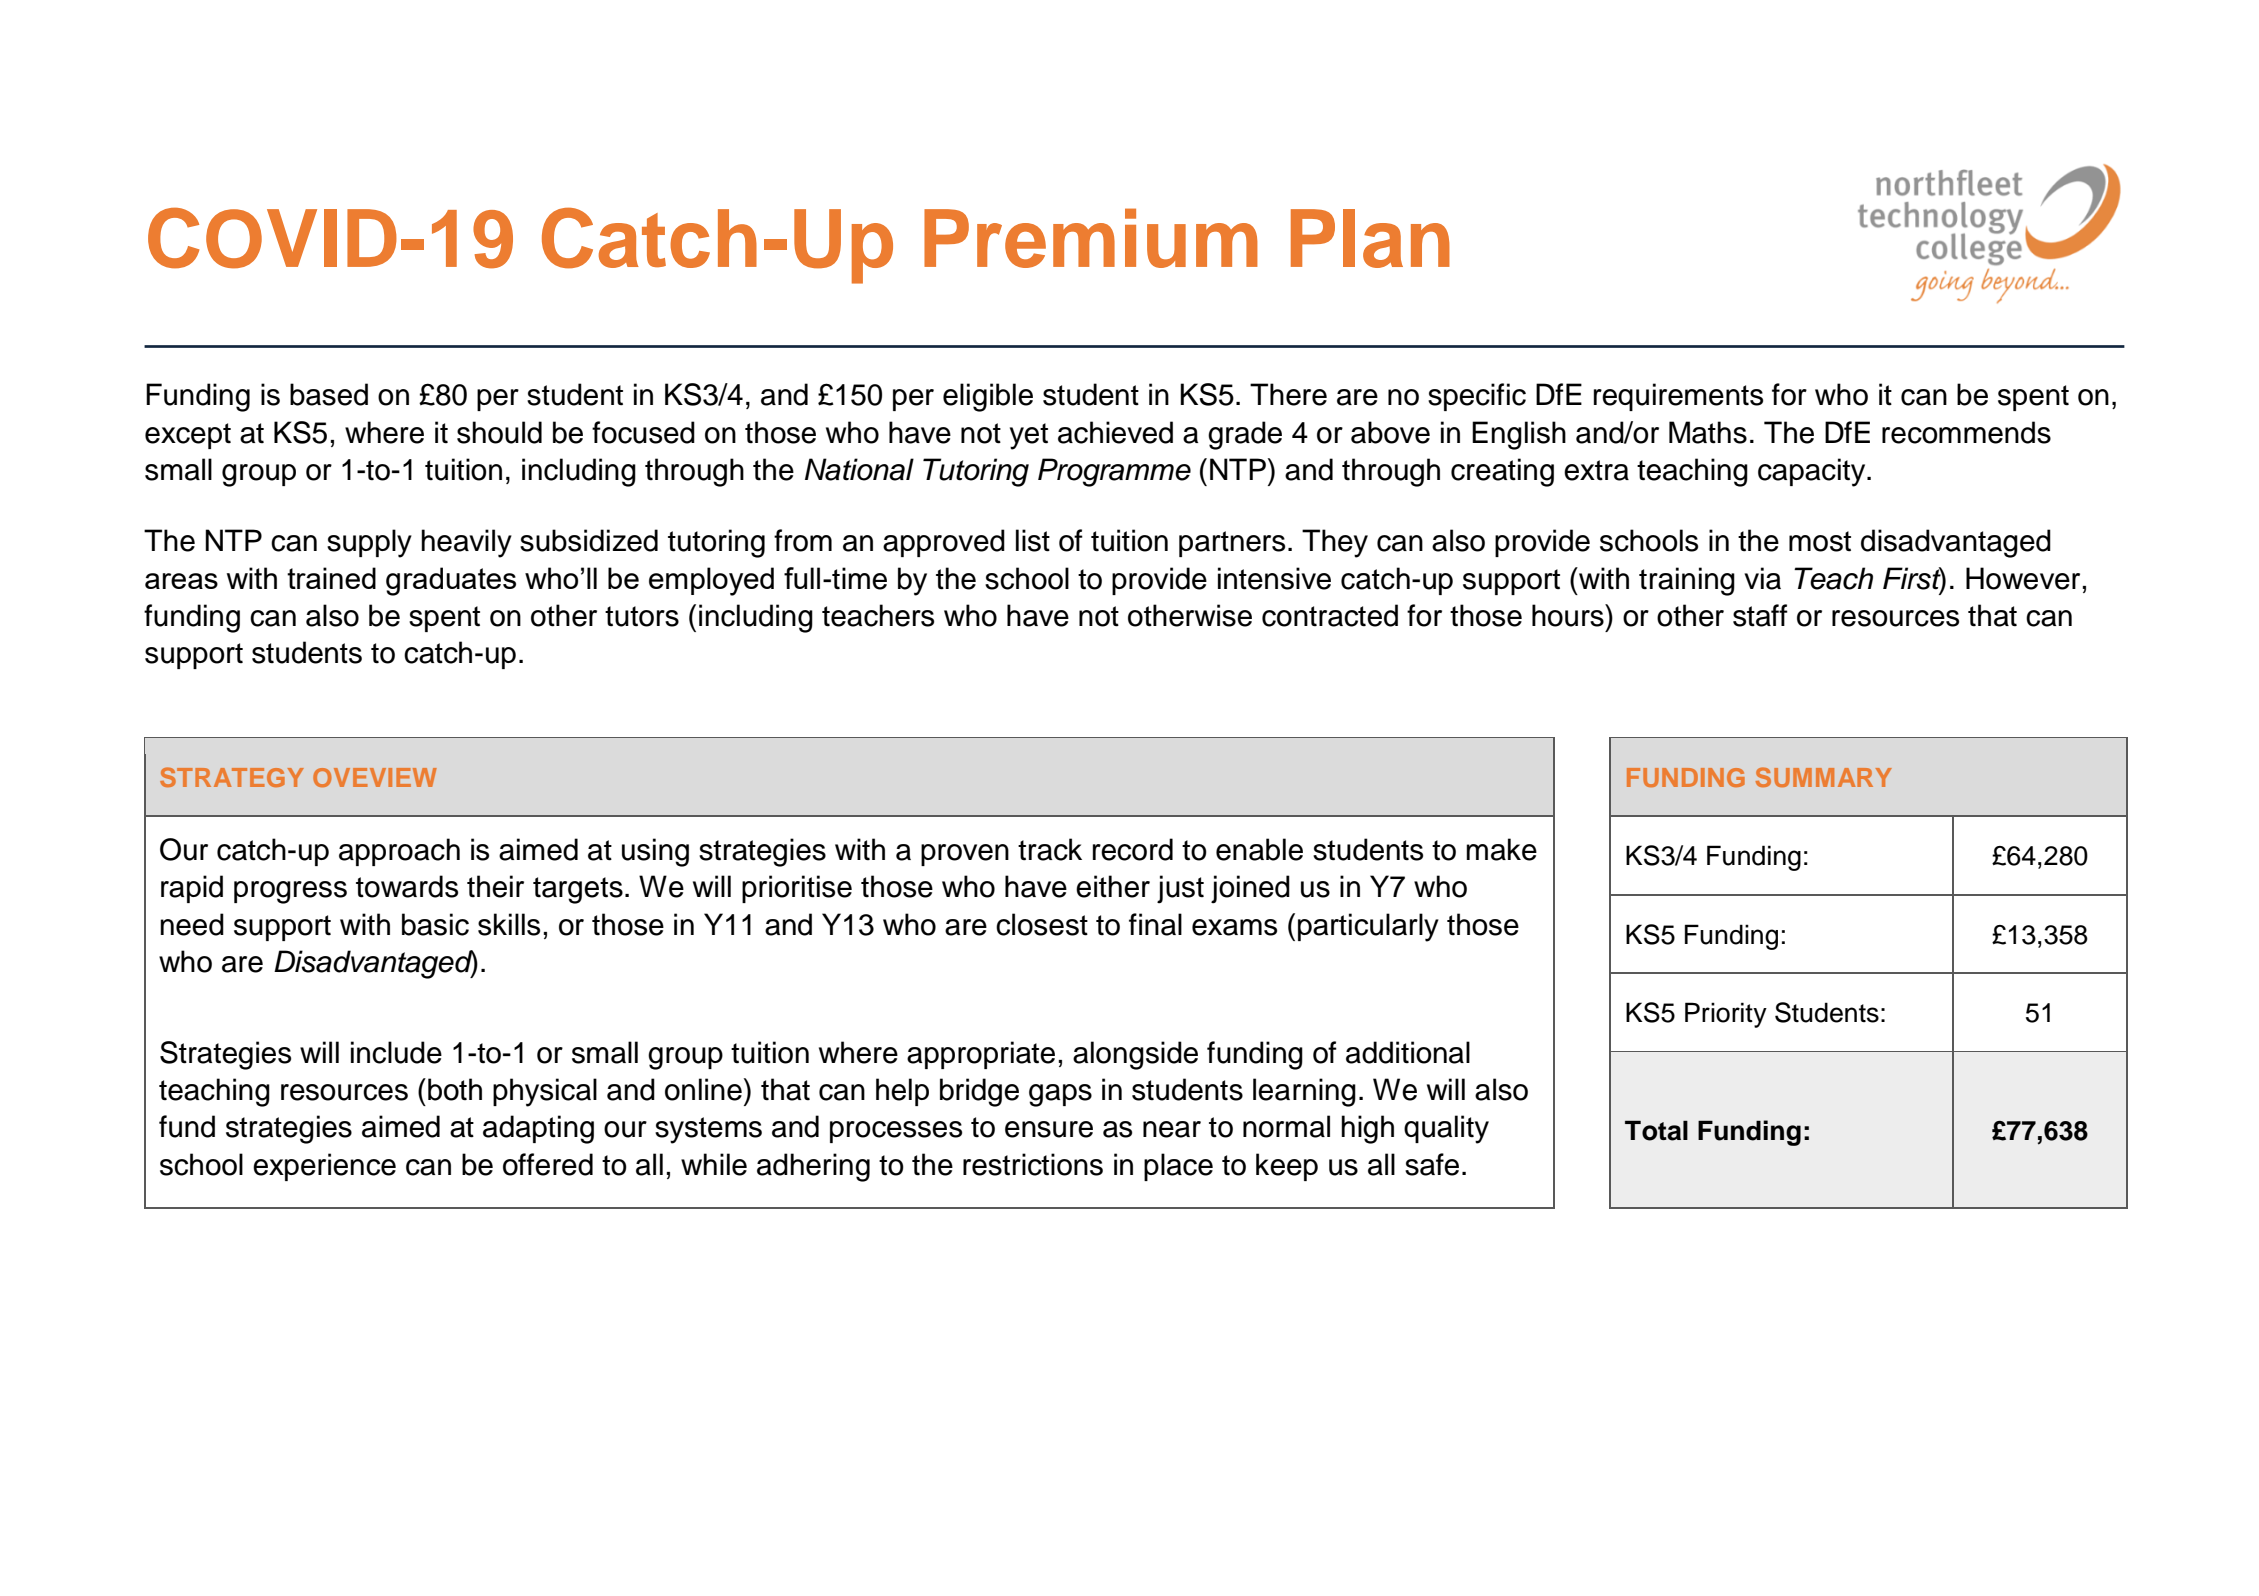  Describe the element at coordinates (1330, 615) in the screenshot. I see `contracted` at that location.
